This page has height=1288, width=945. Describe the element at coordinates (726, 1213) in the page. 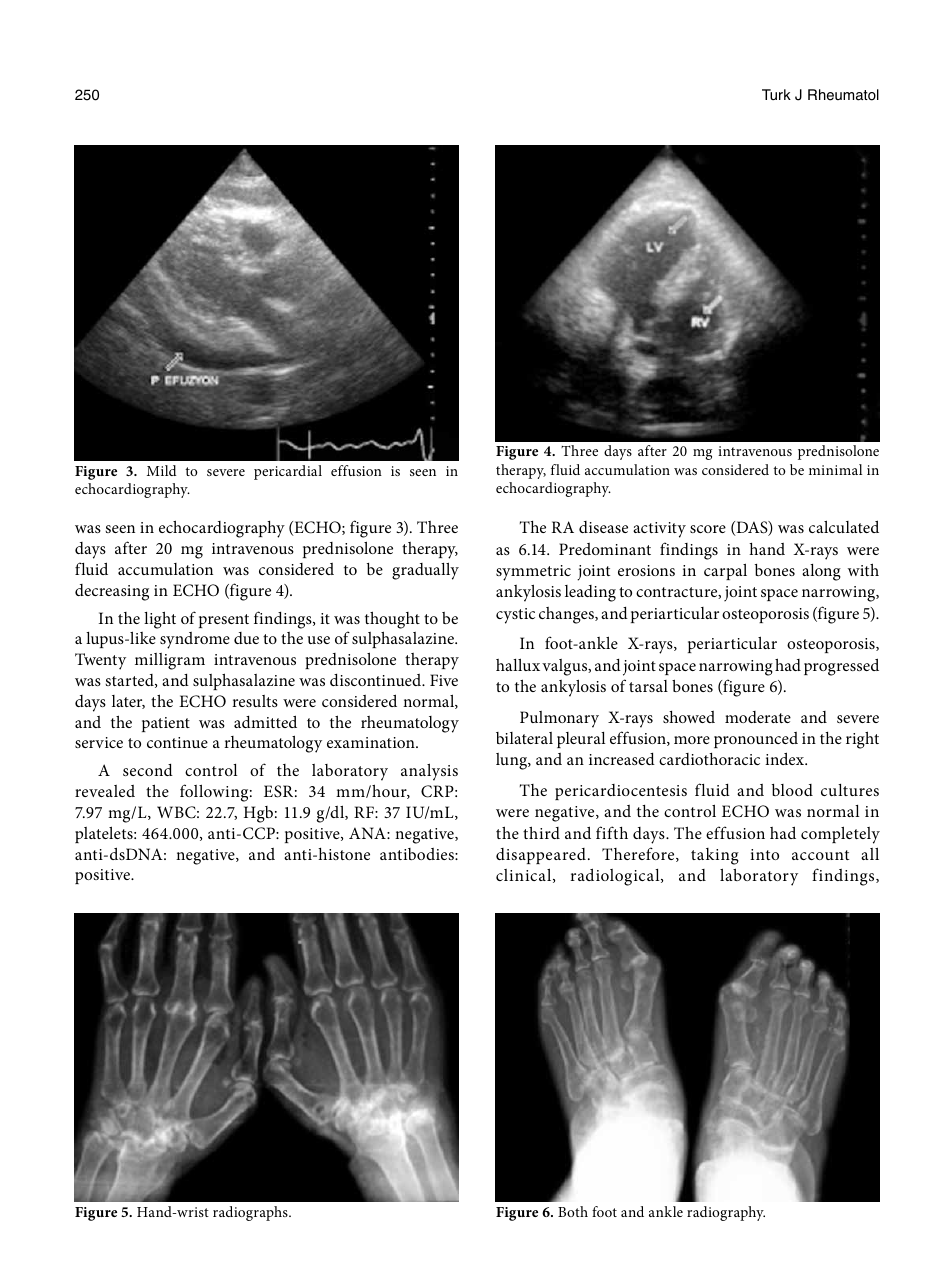

I see `radiography` at that location.
